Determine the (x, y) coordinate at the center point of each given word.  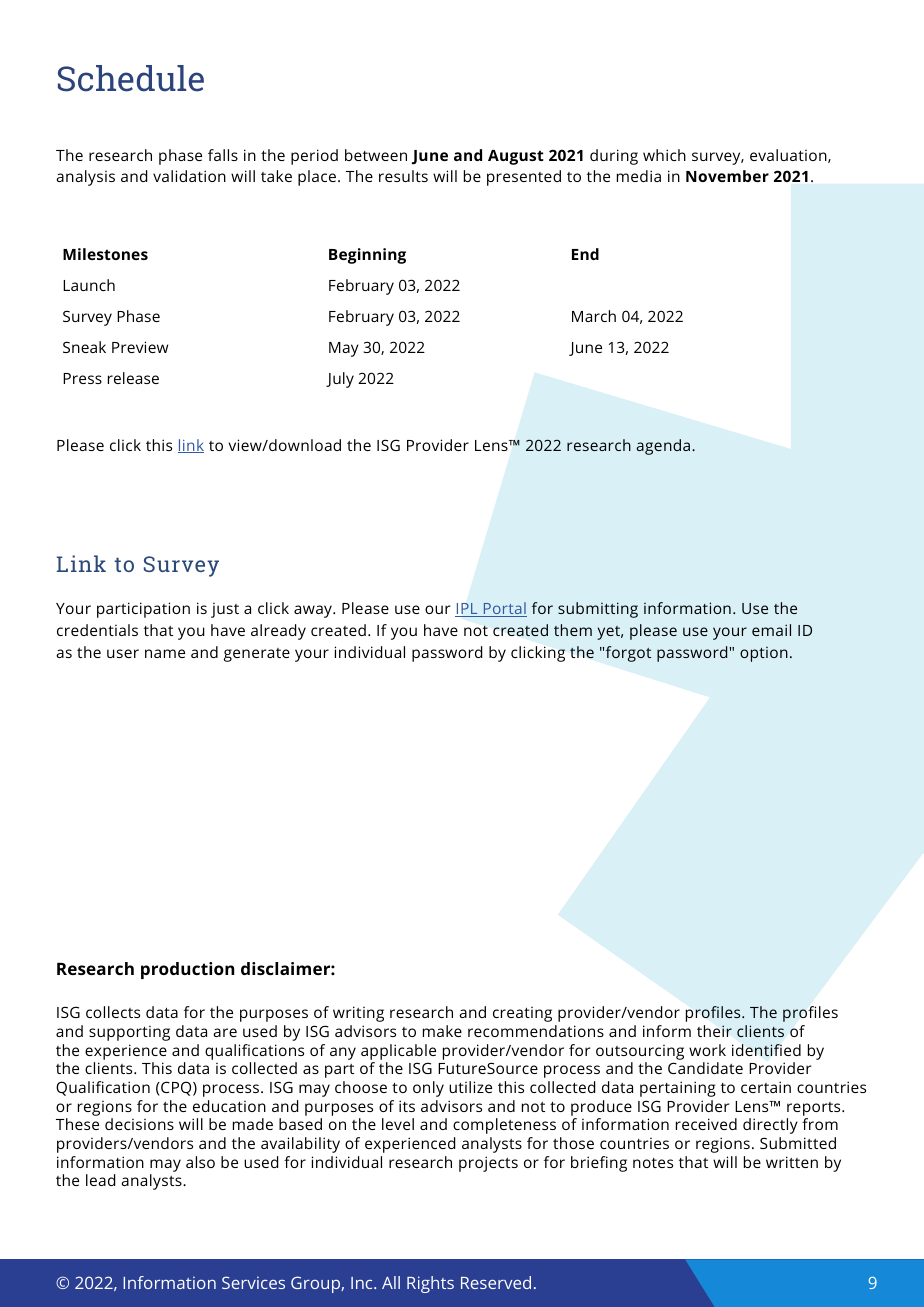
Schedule (131, 78)
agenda (664, 447)
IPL (467, 610)
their (714, 1031)
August (516, 157)
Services (253, 1282)
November (727, 176)
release (133, 378)
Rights (430, 1284)
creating (522, 1014)
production (187, 970)
